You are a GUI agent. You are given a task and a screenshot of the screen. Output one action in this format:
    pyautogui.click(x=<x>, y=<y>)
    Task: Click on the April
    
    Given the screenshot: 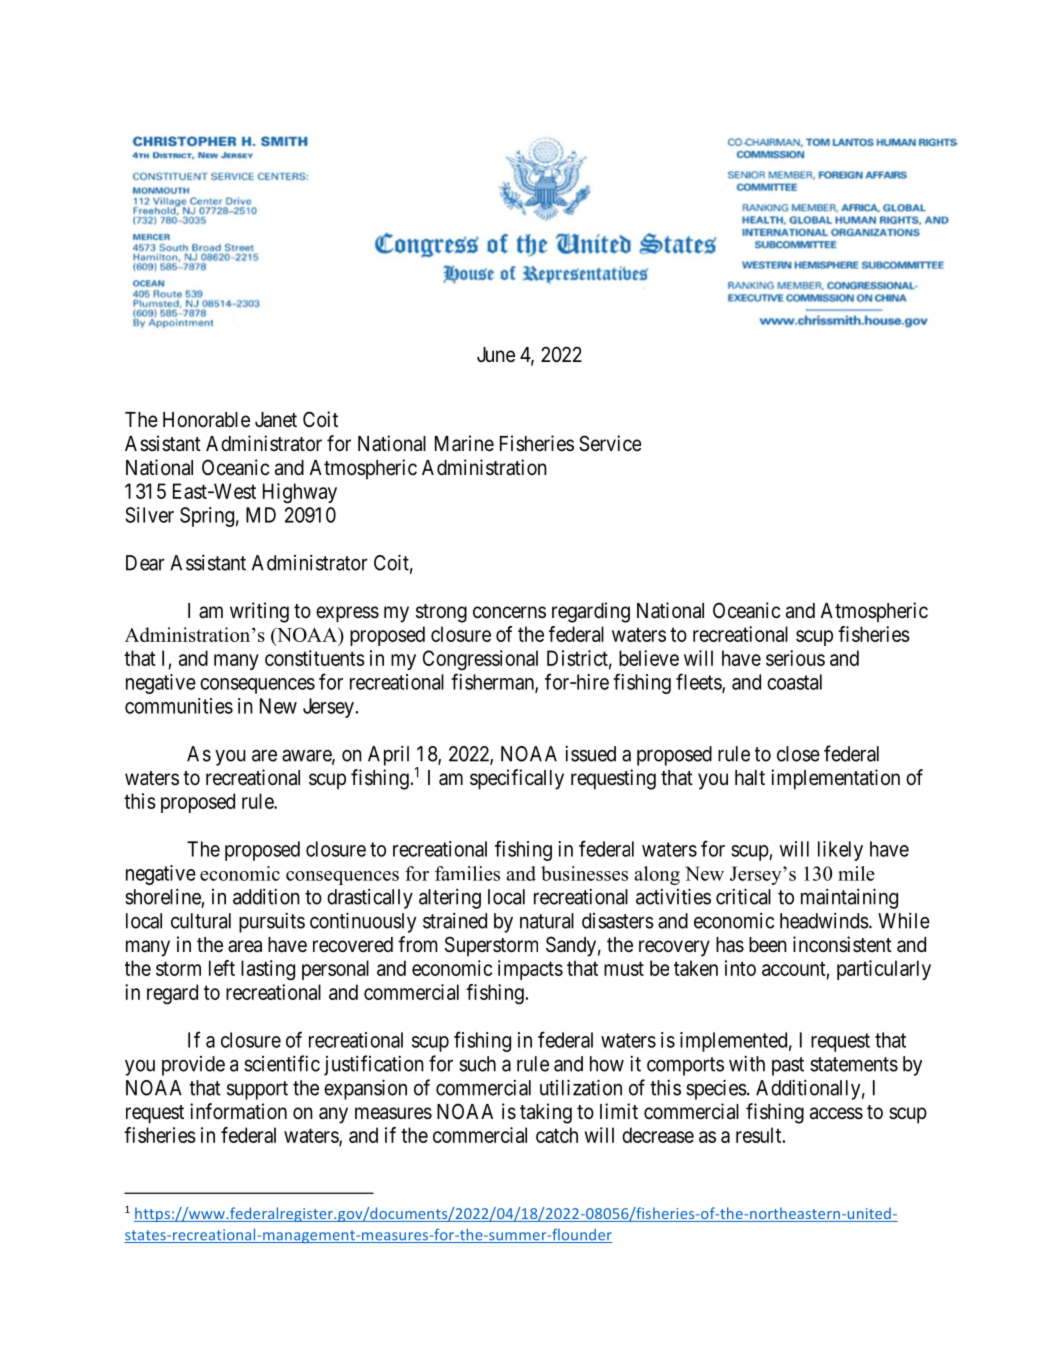 What is the action you would take?
    pyautogui.click(x=388, y=755)
